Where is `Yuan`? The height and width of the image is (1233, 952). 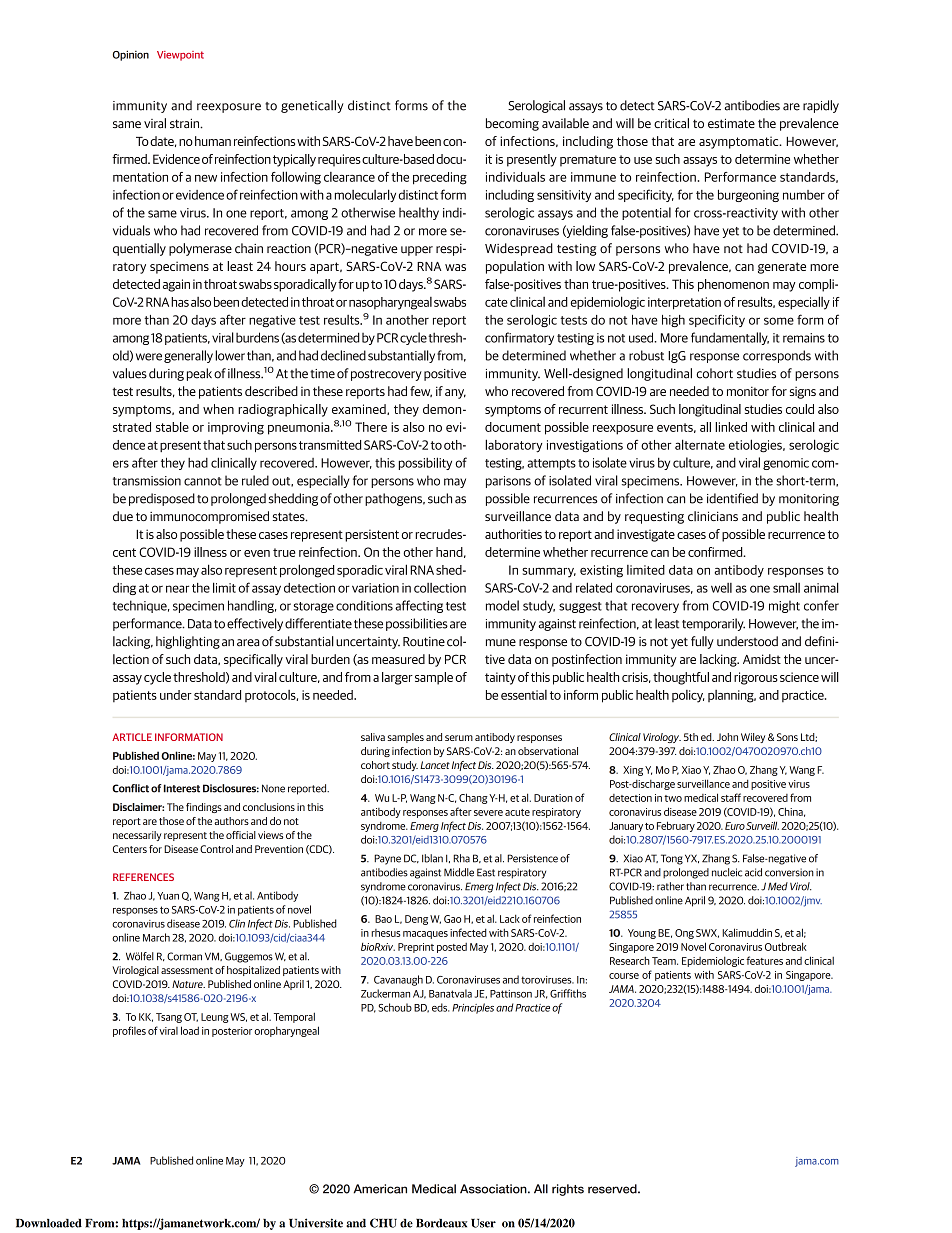
Yuan is located at coordinates (168, 896).
